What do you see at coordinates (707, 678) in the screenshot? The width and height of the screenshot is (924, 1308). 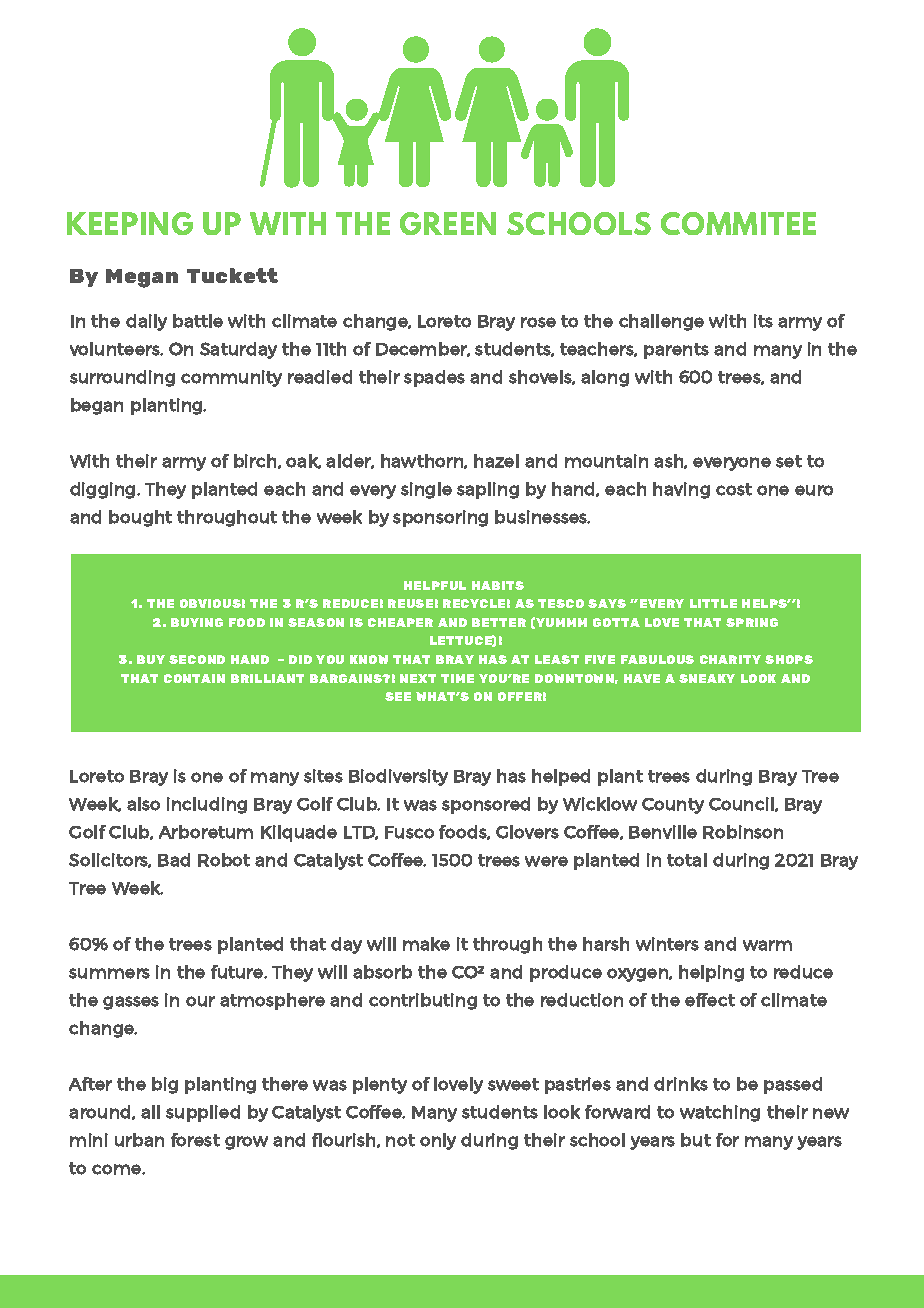 I see `SNEAKY` at bounding box center [707, 678].
